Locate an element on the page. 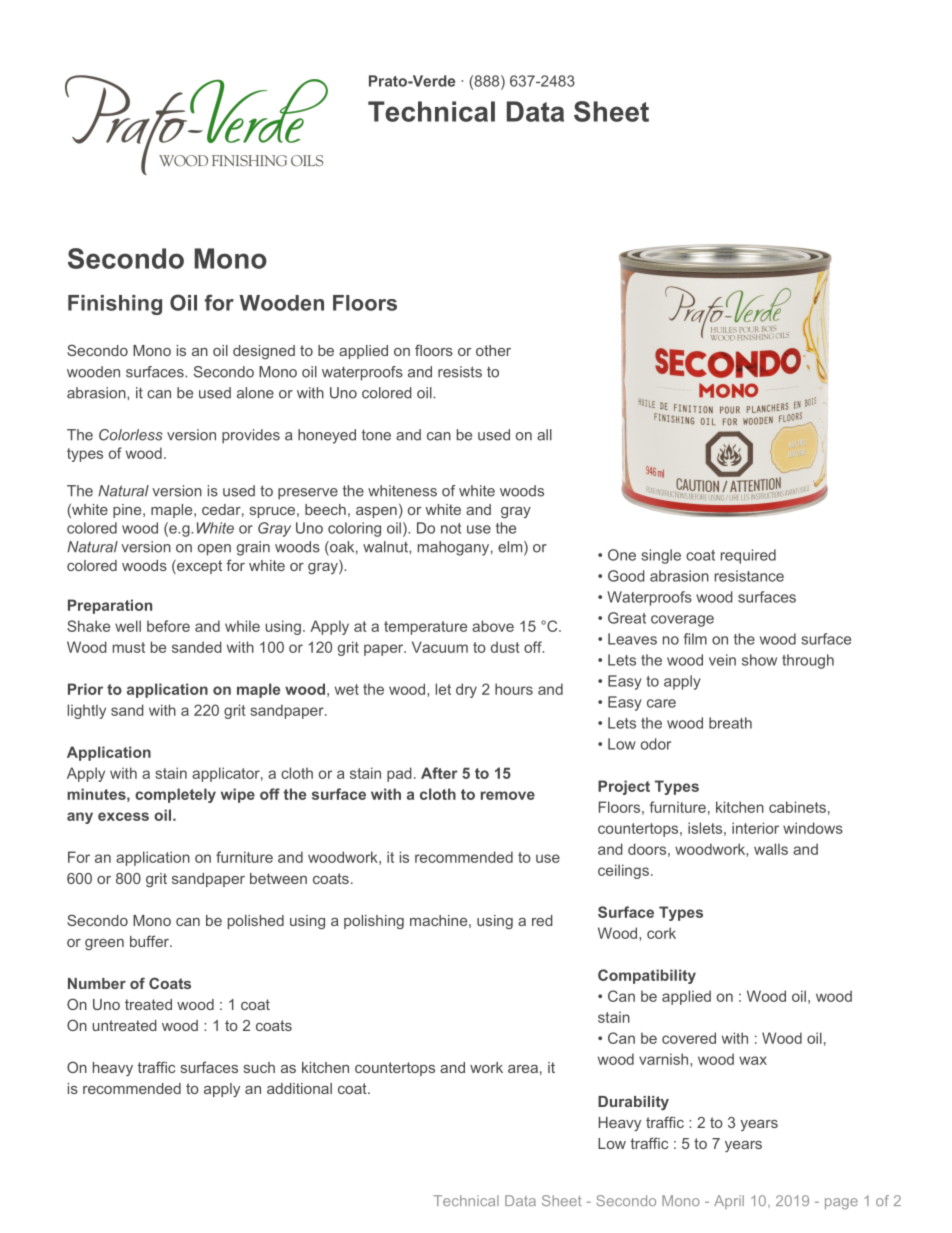 The image size is (952, 1233). open is located at coordinates (214, 550).
